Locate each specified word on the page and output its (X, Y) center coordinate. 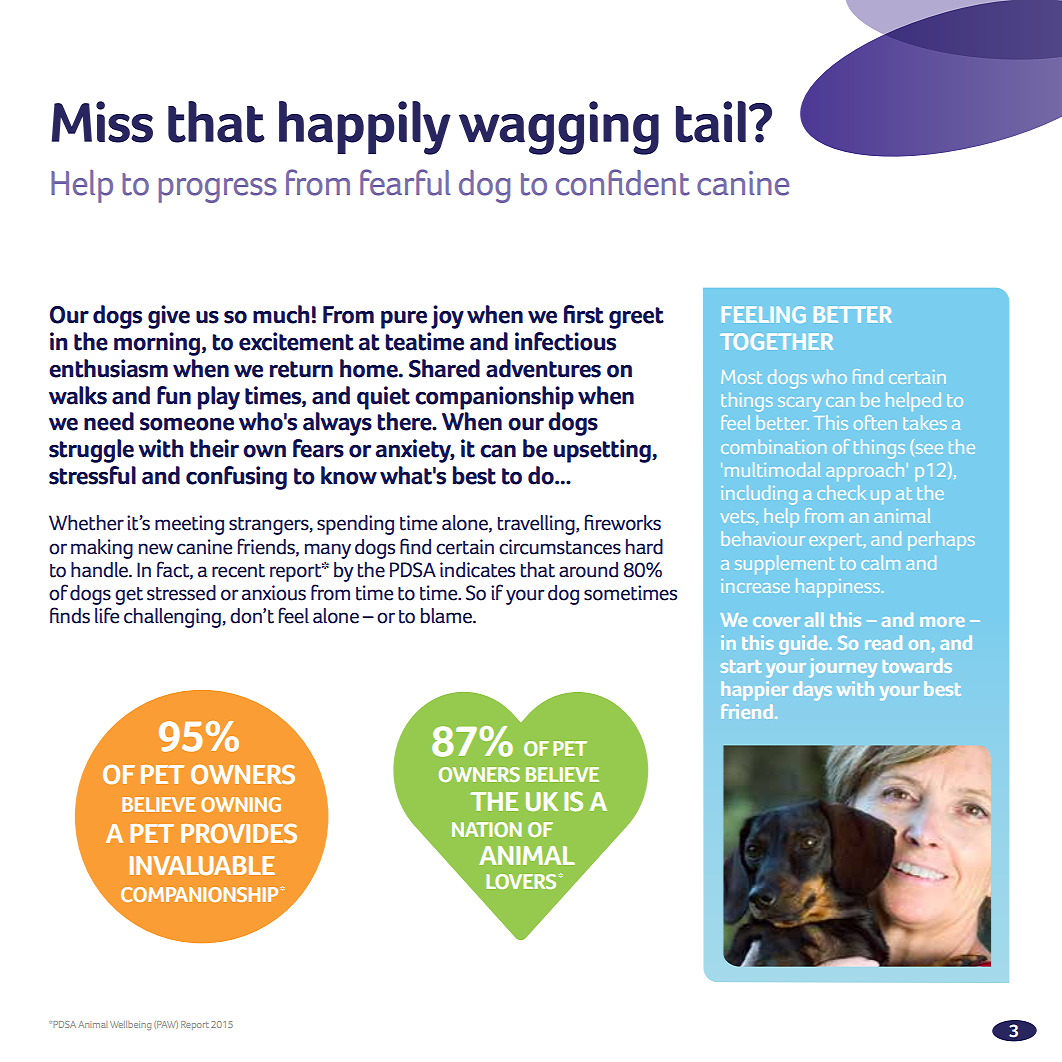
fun (174, 395)
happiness (838, 587)
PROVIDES (239, 833)
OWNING (241, 804)
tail (711, 122)
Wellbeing (130, 1025)
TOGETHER (776, 341)
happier (755, 690)
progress (218, 190)
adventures (543, 368)
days (812, 691)
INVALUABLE (202, 865)
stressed (181, 593)
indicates (477, 570)
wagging (559, 128)
